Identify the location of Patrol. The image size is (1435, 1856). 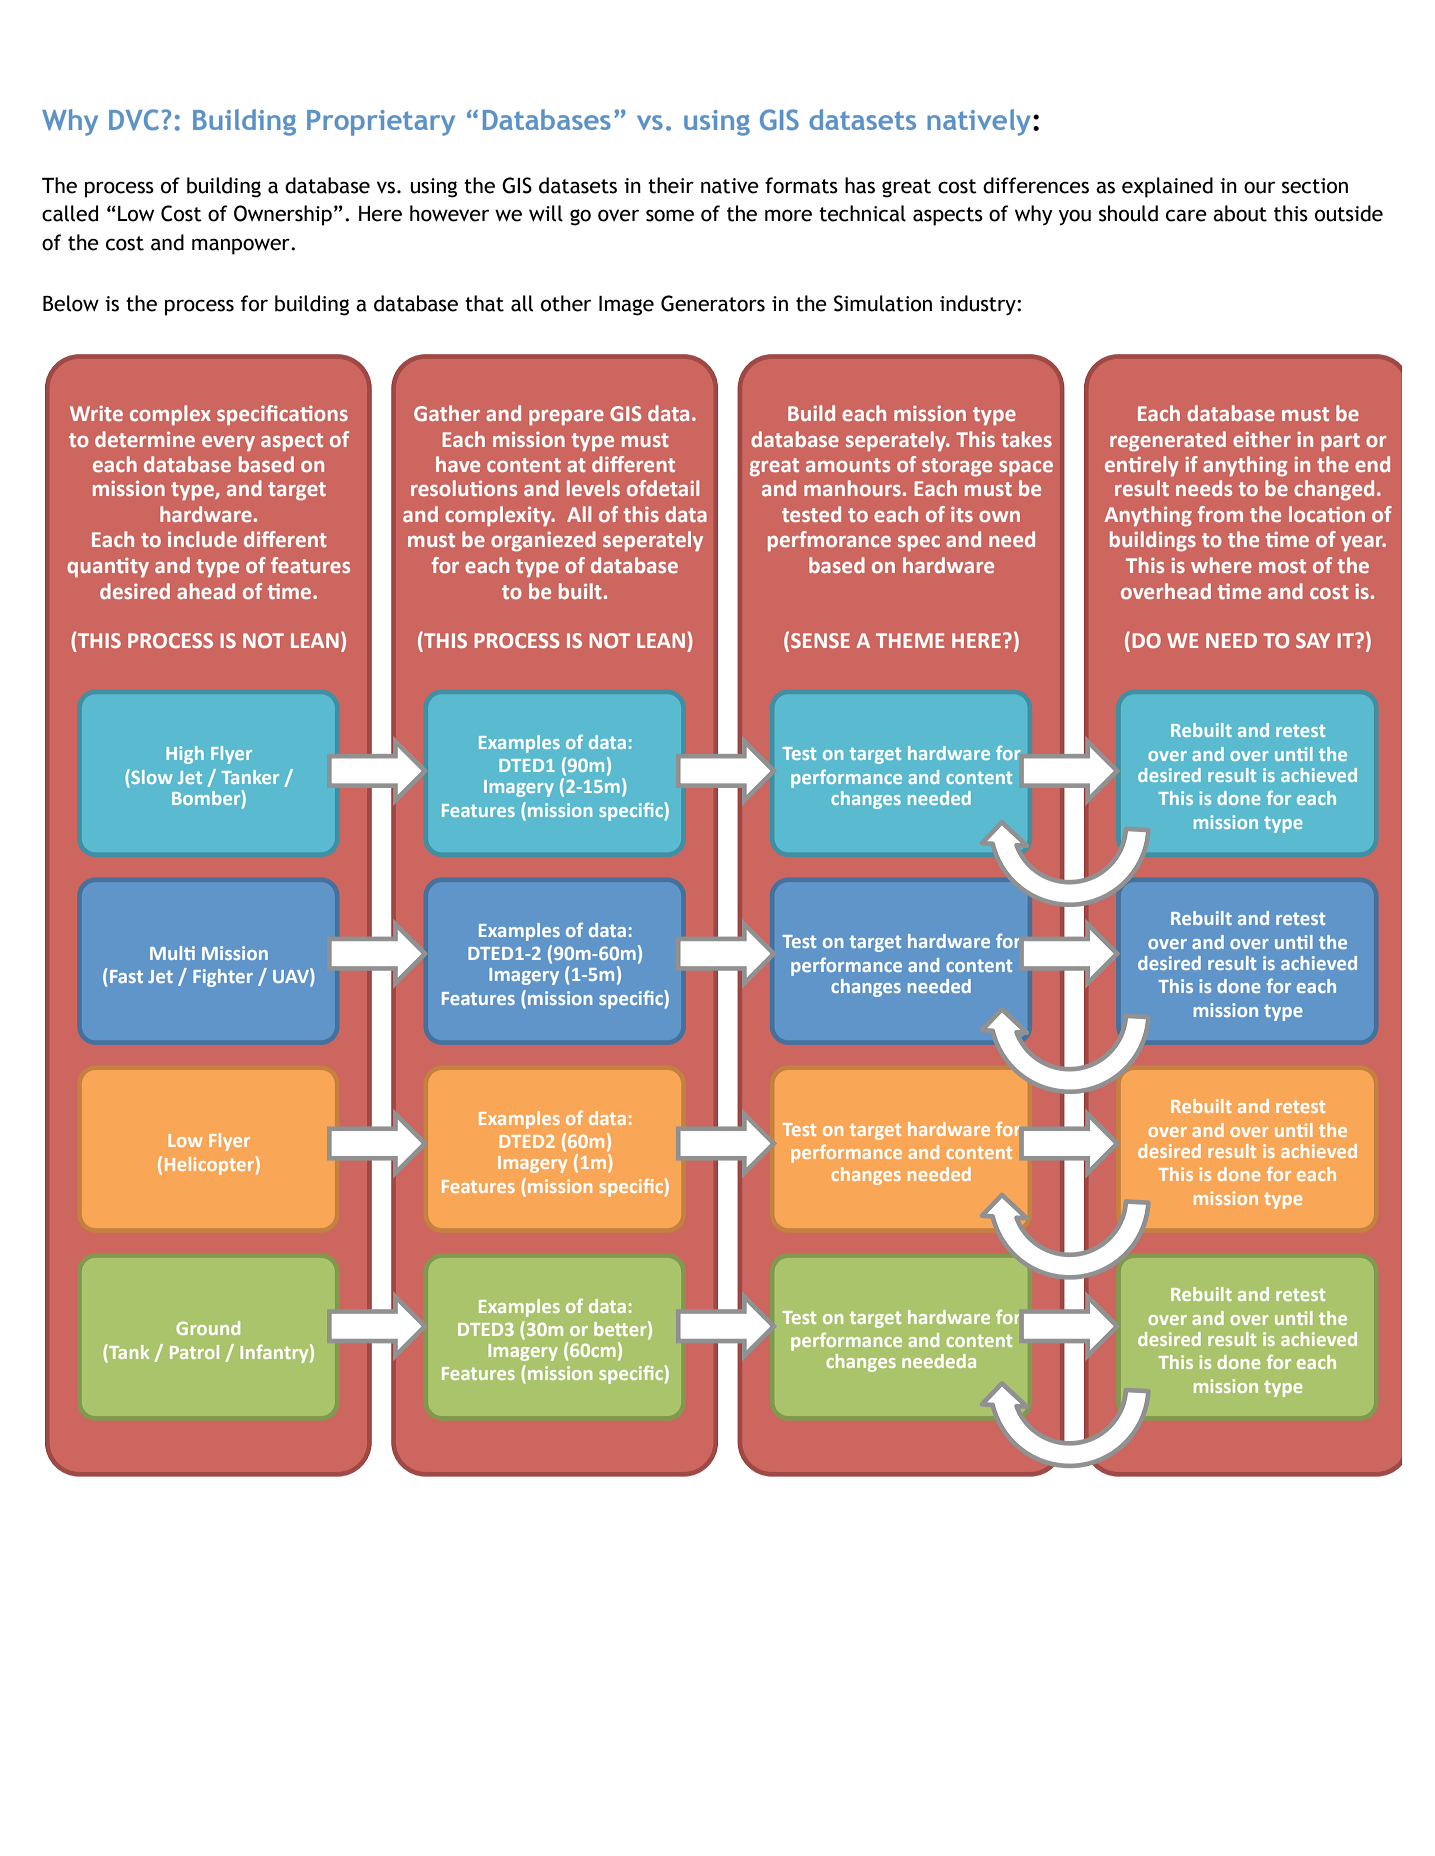
(194, 1352).
